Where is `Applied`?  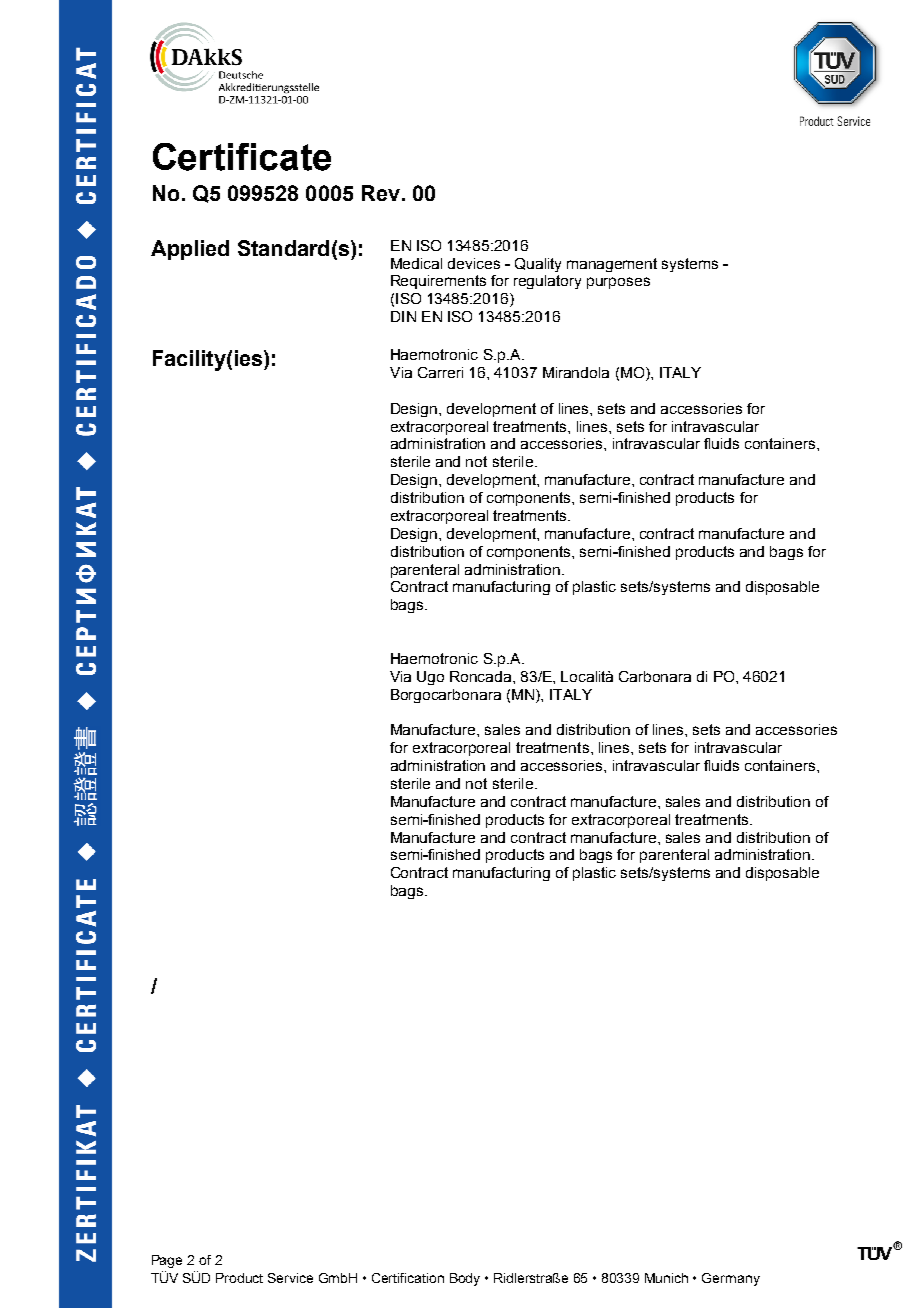
Applied is located at coordinates (190, 250).
